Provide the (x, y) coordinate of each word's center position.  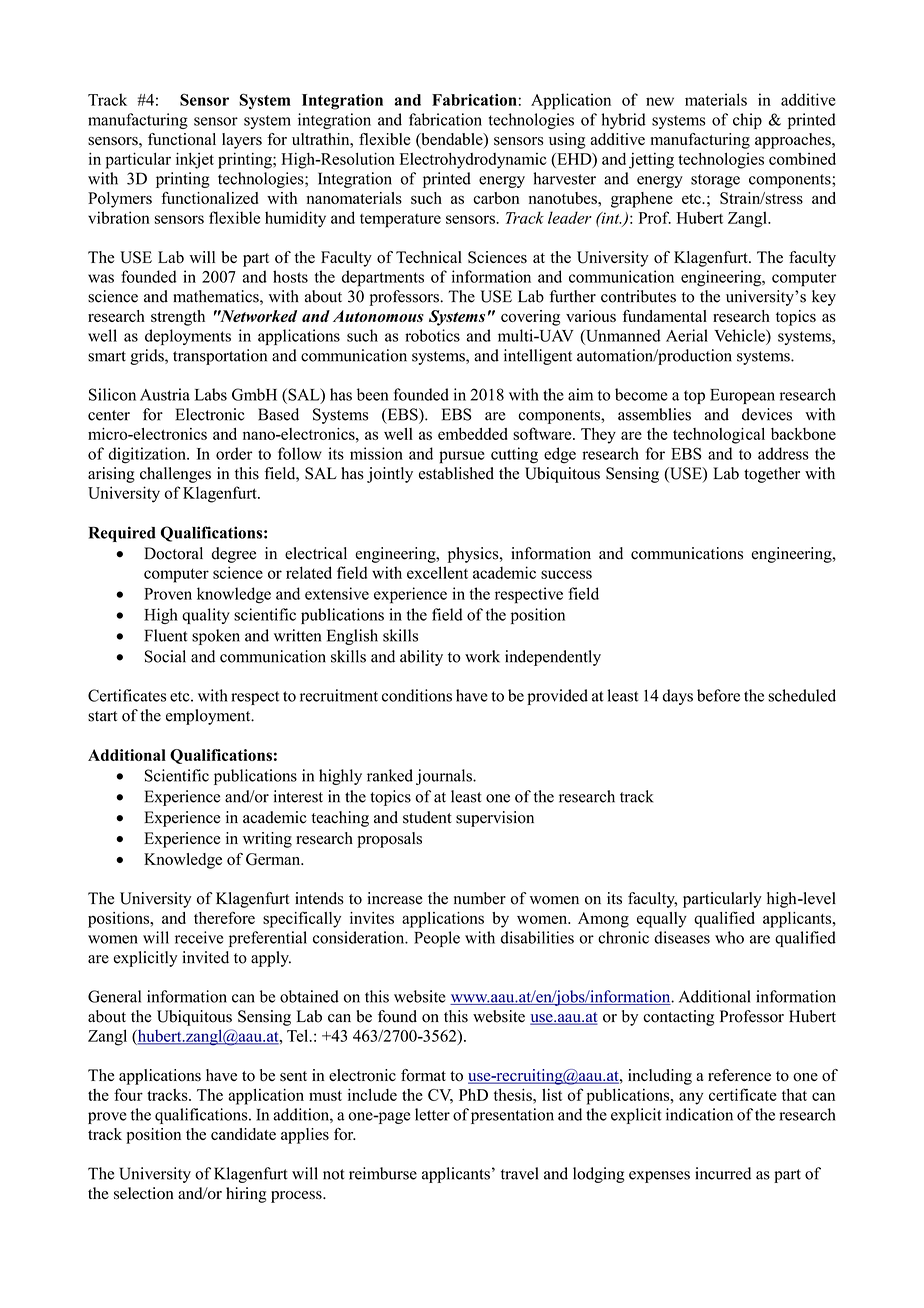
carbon (496, 198)
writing (267, 840)
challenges (175, 475)
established (456, 473)
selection (144, 1193)
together (772, 475)
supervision (495, 819)
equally (662, 920)
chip (747, 121)
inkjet (195, 160)
